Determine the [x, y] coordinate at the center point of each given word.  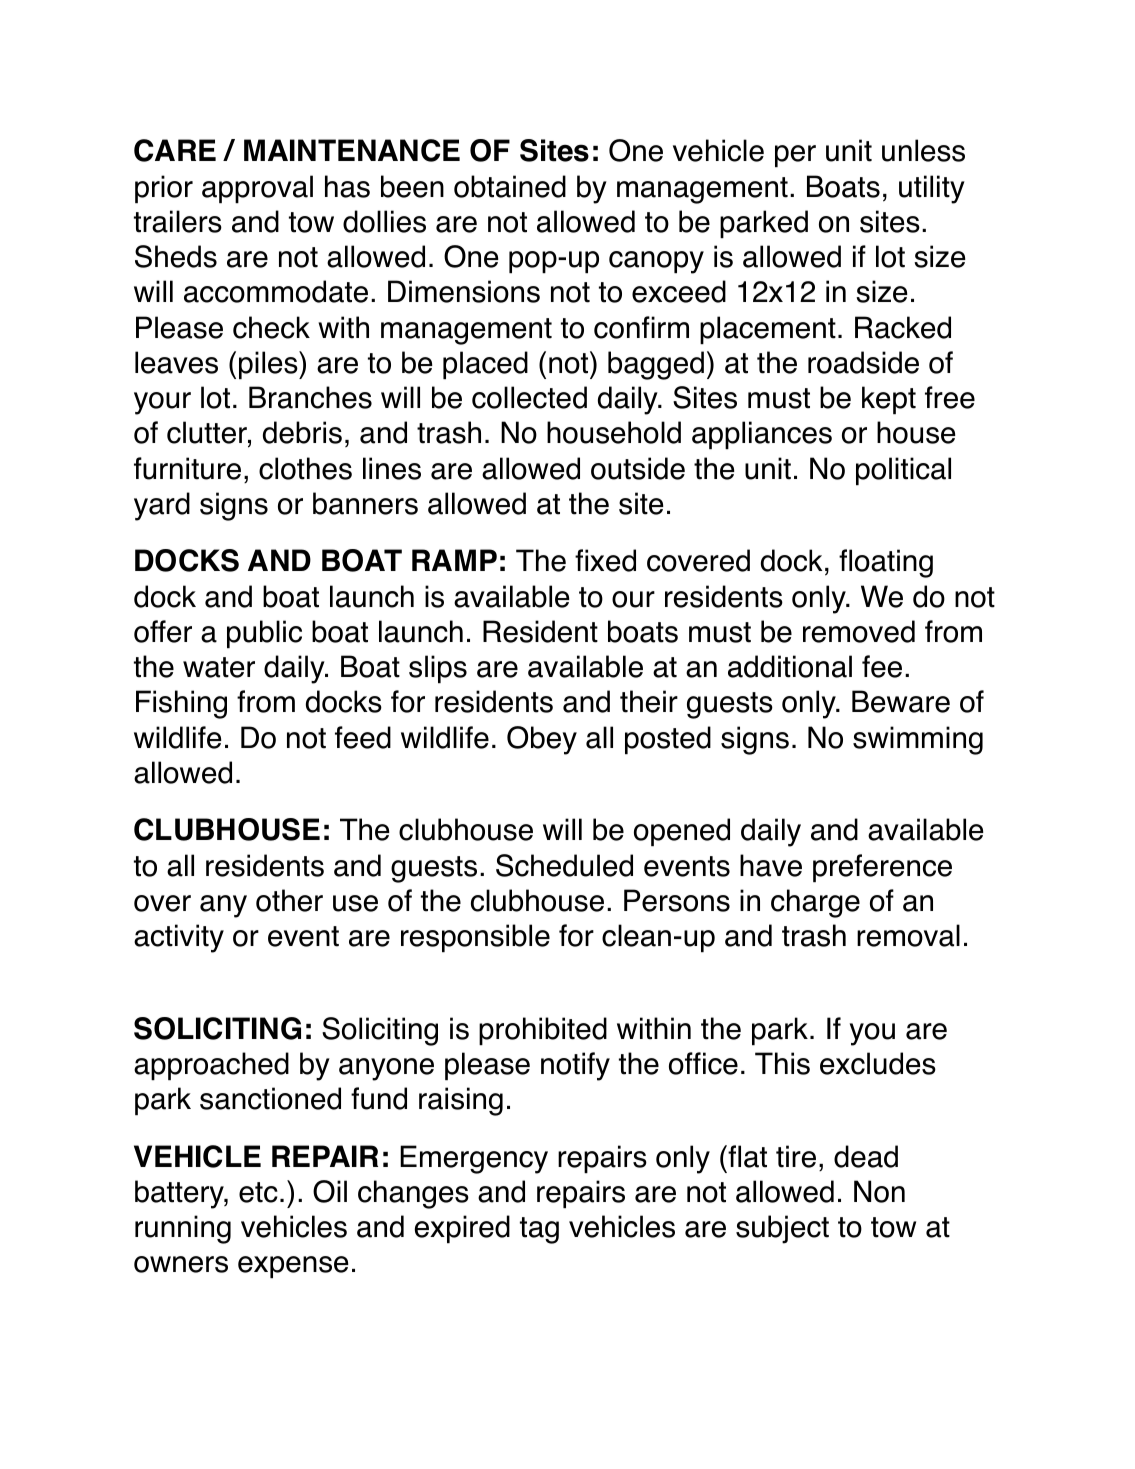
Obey [542, 740]
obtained [510, 186]
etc [258, 1192]
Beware [901, 701]
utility [932, 189]
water [219, 667]
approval [257, 189]
